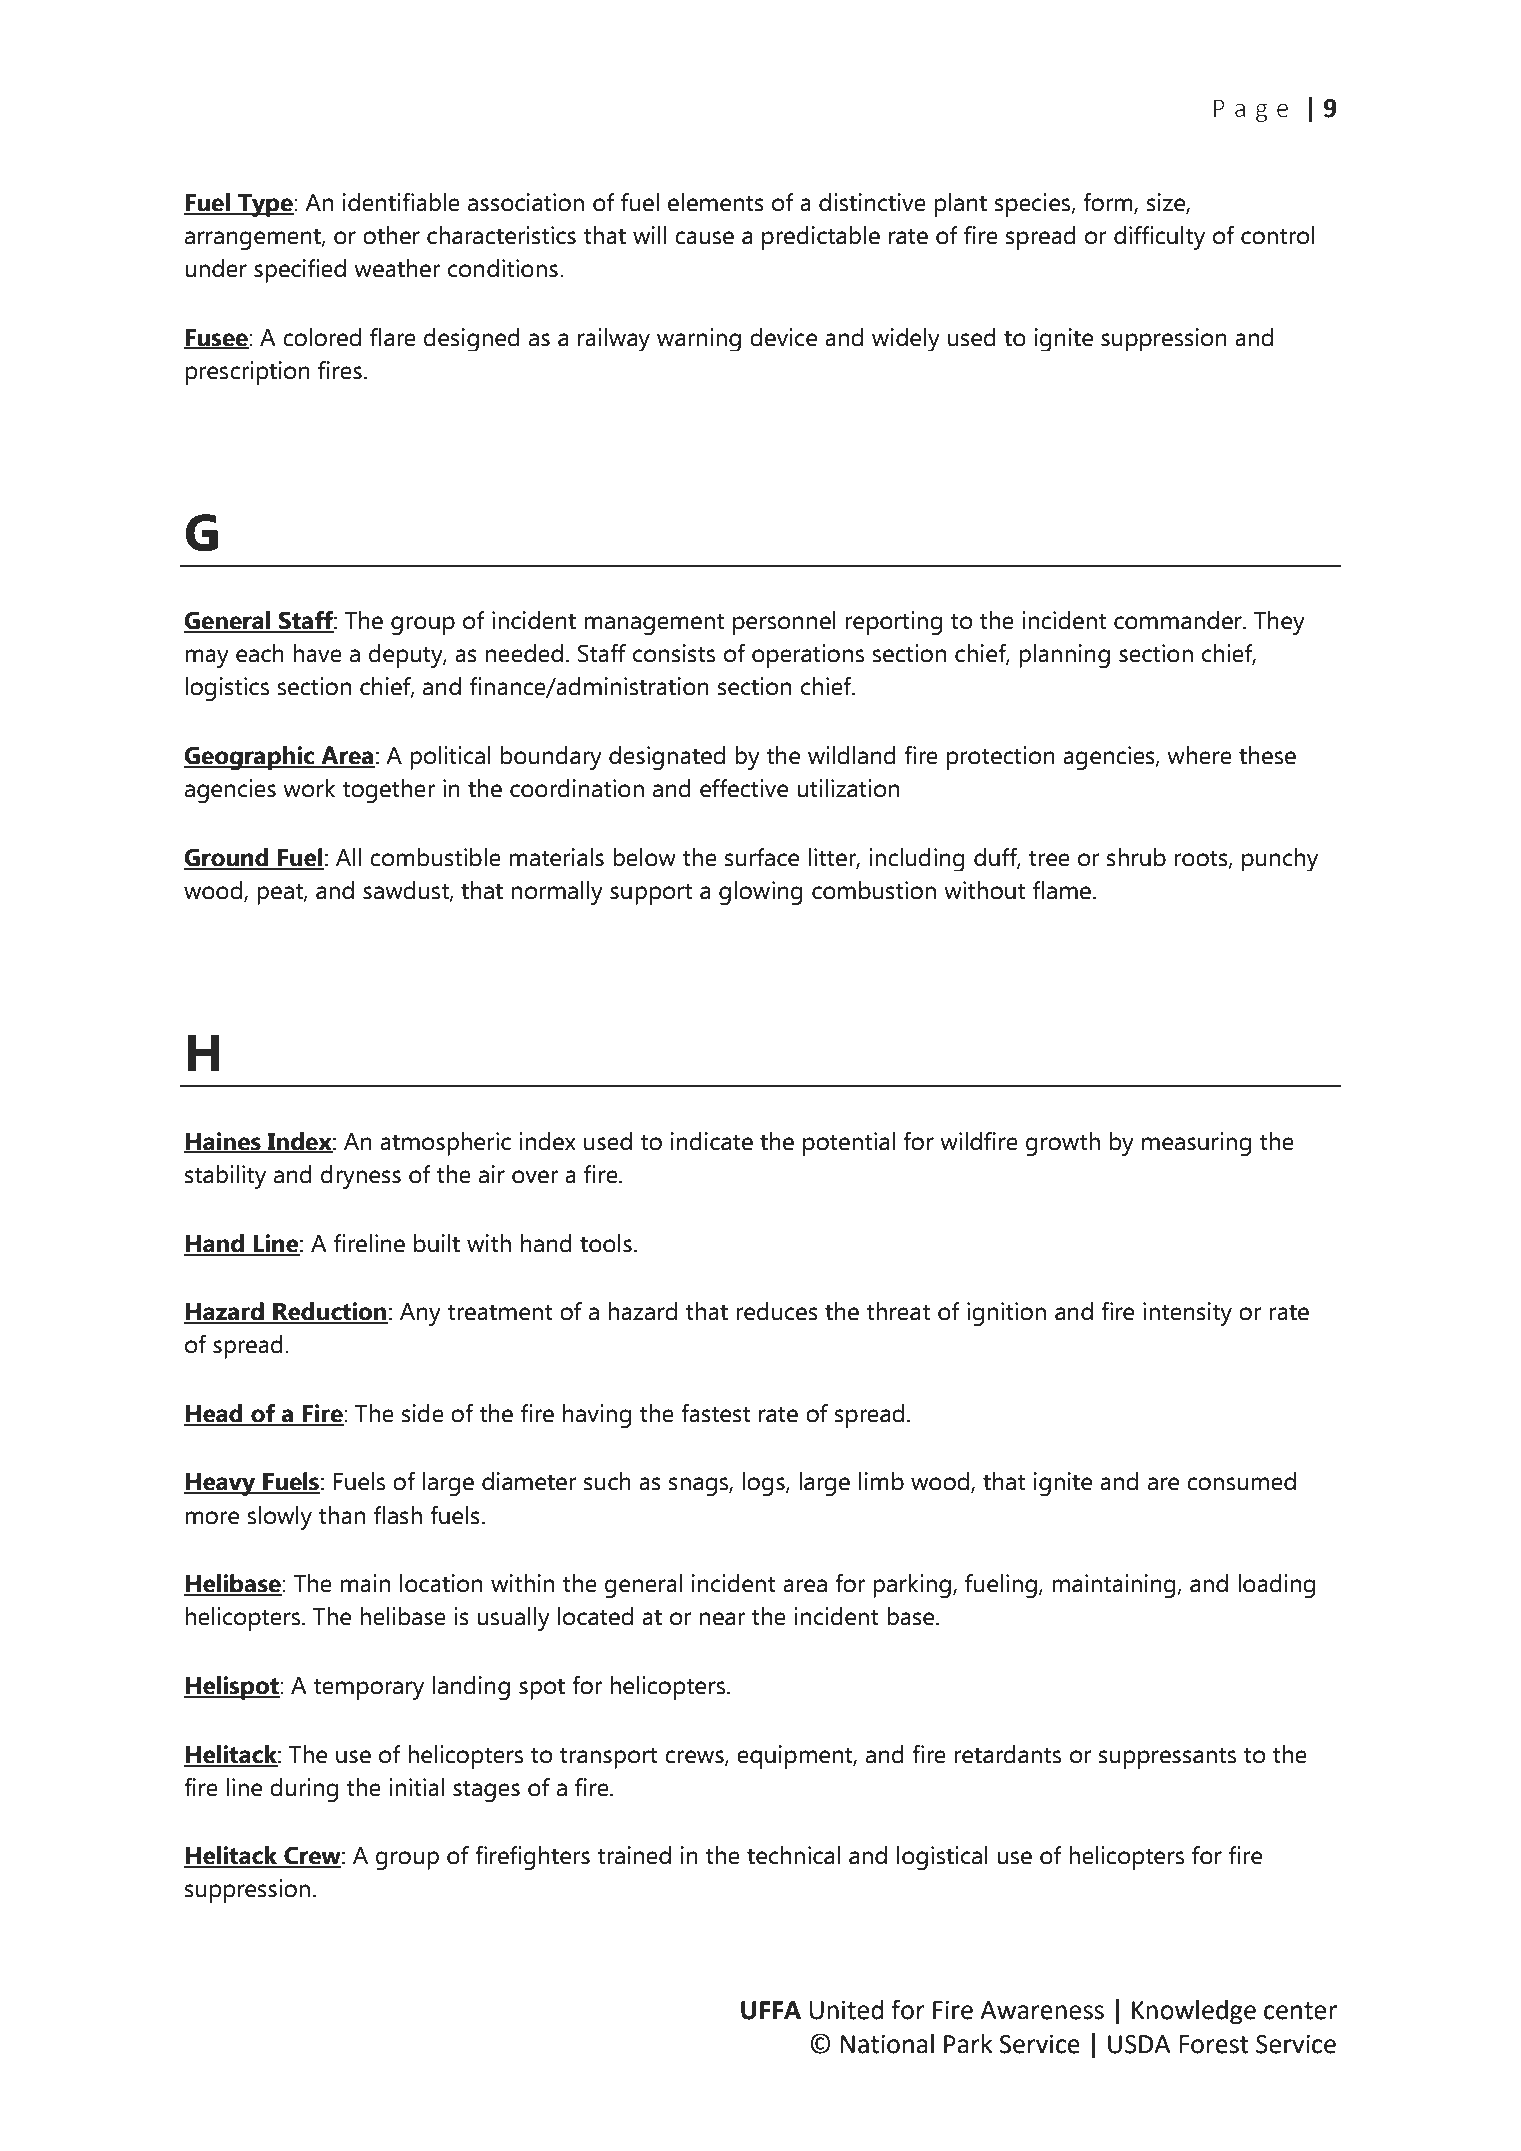  Describe the element at coordinates (304, 1790) in the screenshot. I see `during` at that location.
